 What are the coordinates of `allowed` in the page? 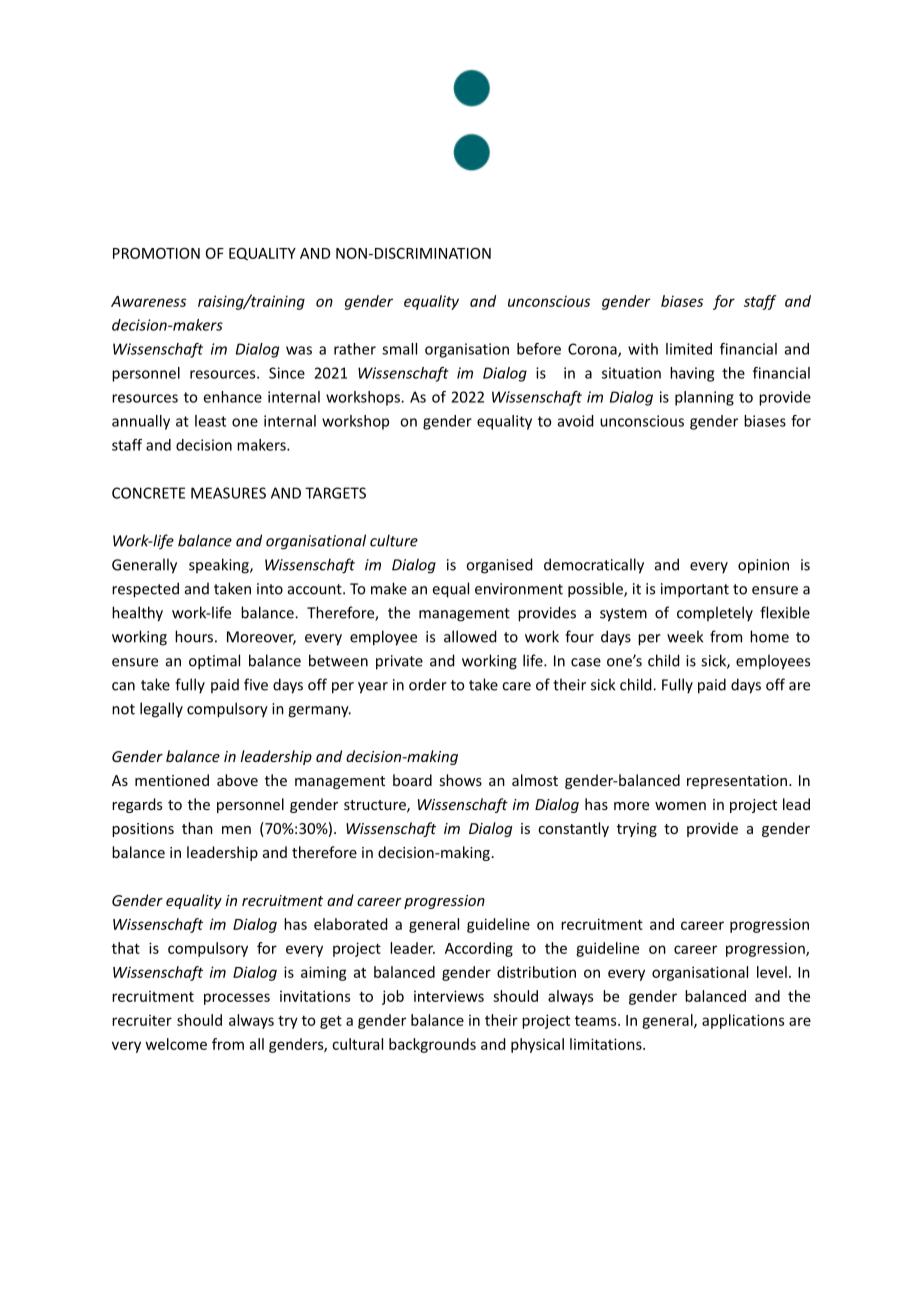 It's located at (470, 636).
